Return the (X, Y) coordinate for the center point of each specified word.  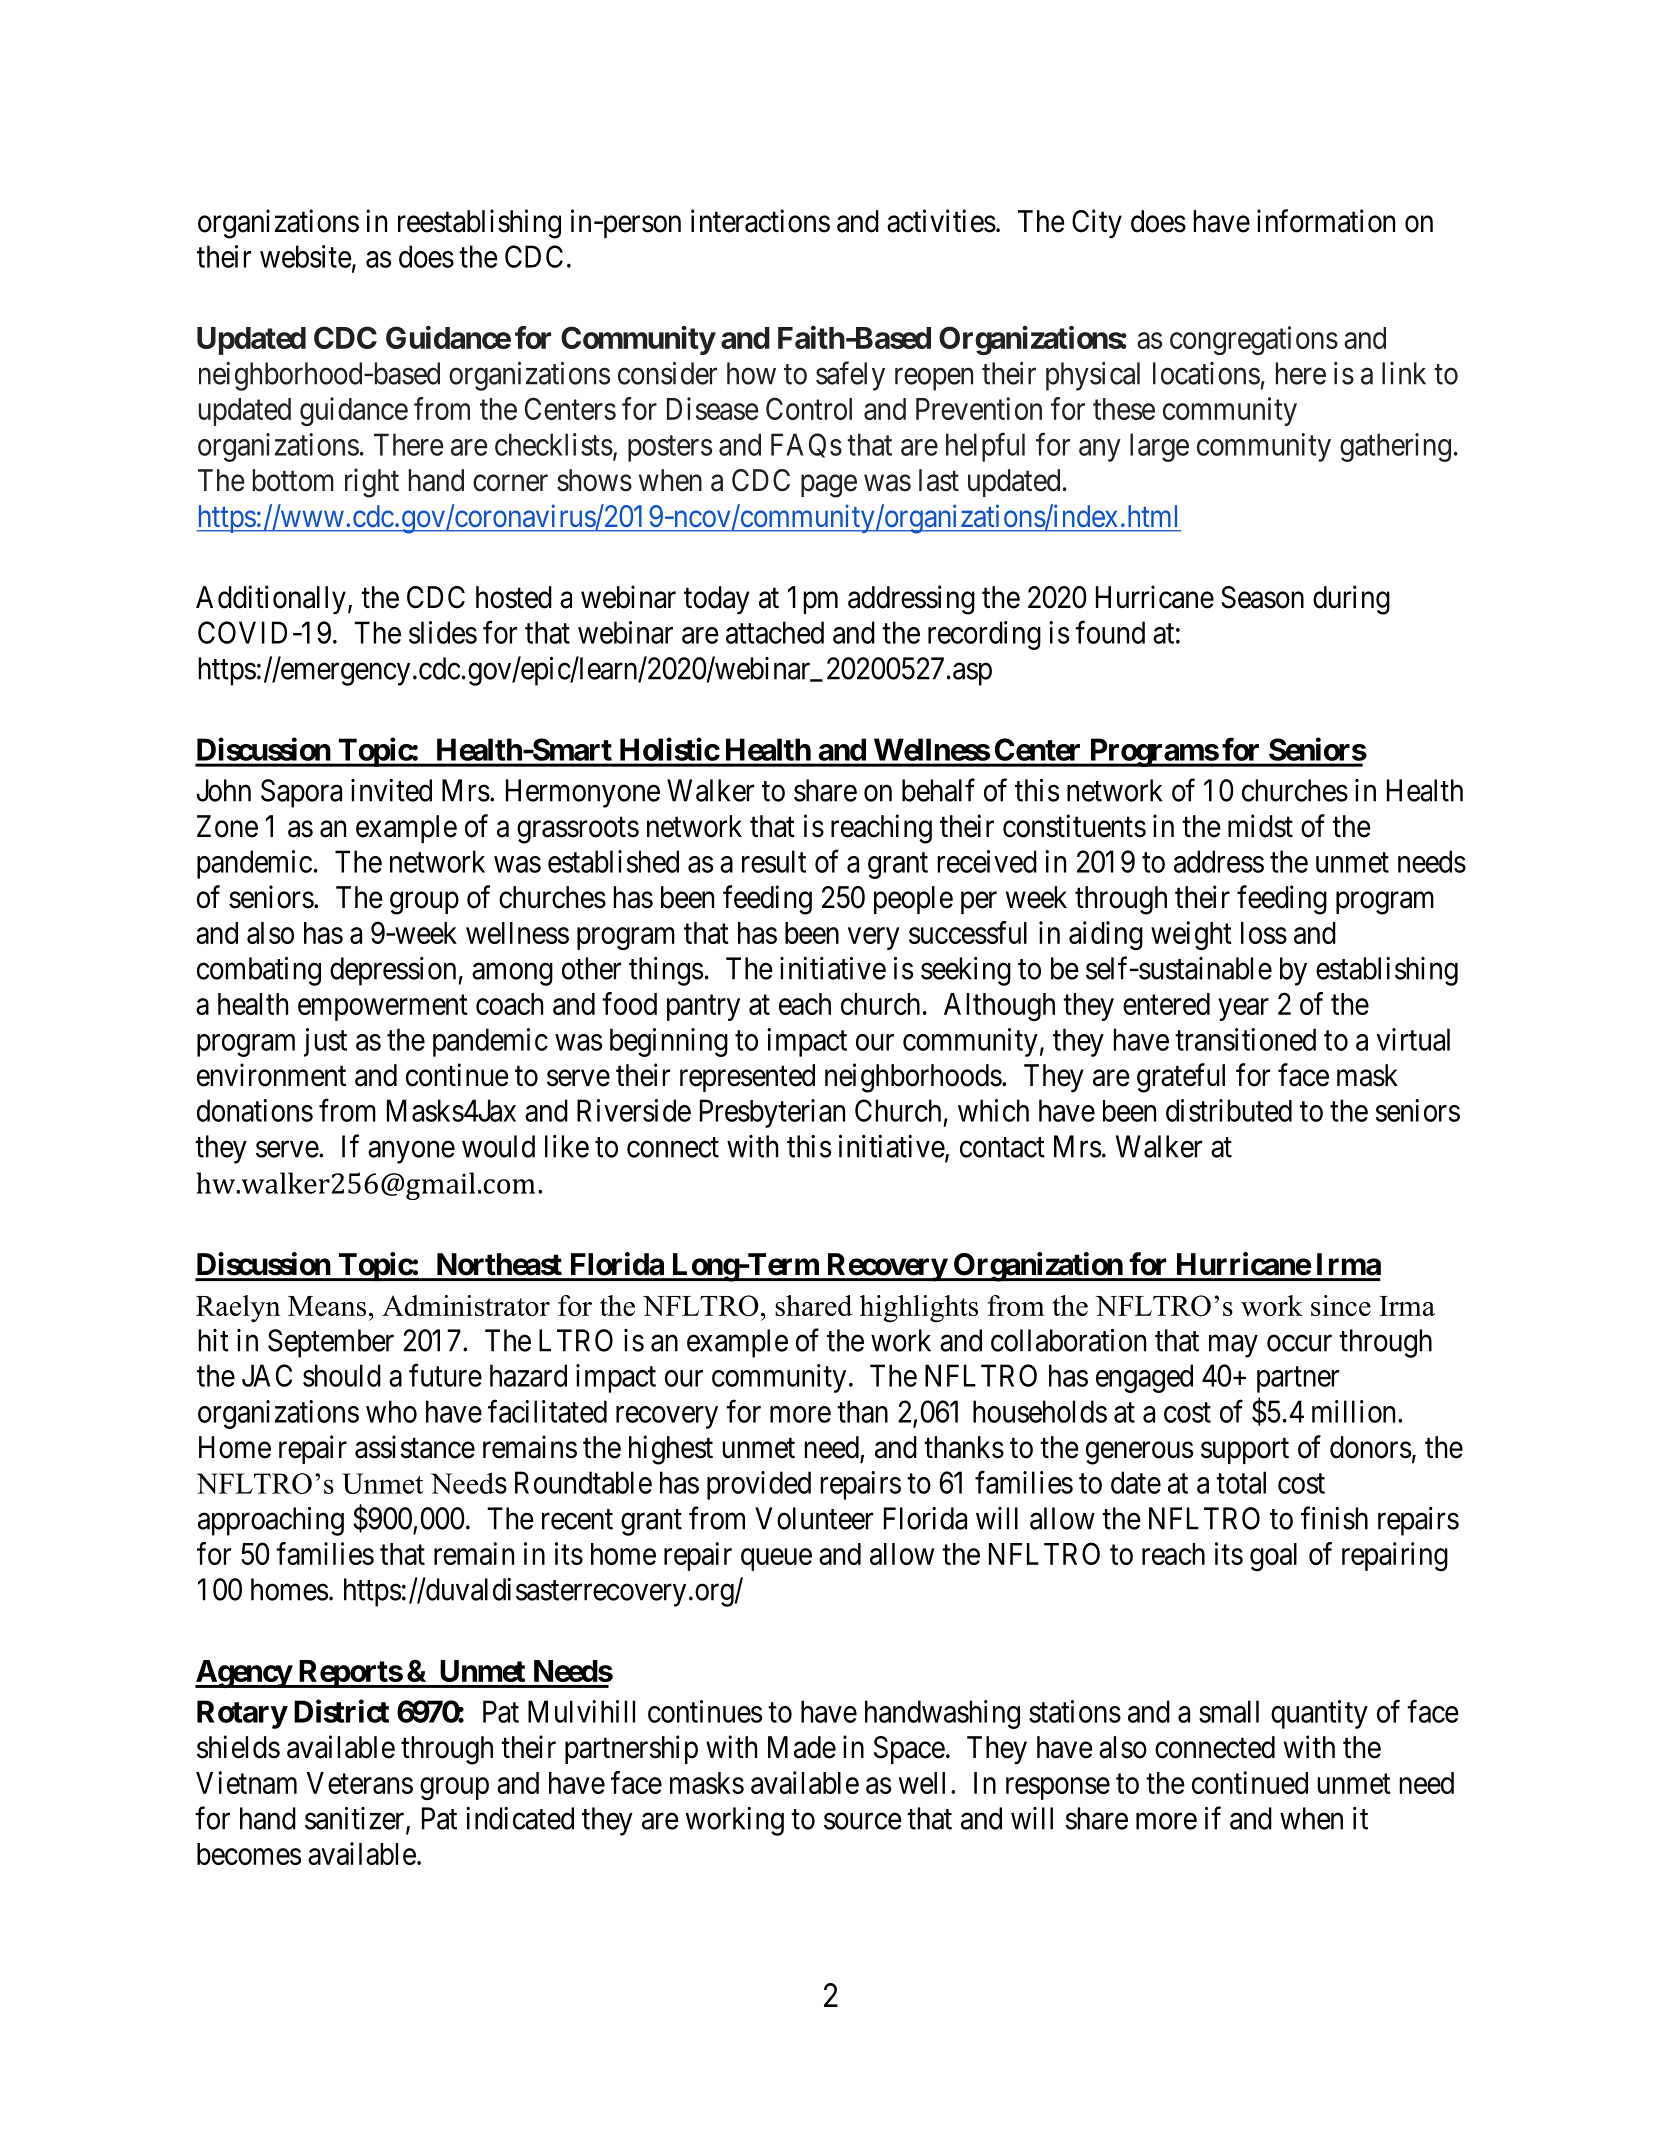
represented (747, 1078)
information (1326, 221)
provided (759, 1485)
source (863, 1821)
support (1245, 1451)
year (1243, 1009)
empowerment (383, 1008)
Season (1262, 597)
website (306, 256)
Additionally (271, 599)
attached (775, 632)
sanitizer (356, 1819)
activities (941, 221)
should (342, 1375)
